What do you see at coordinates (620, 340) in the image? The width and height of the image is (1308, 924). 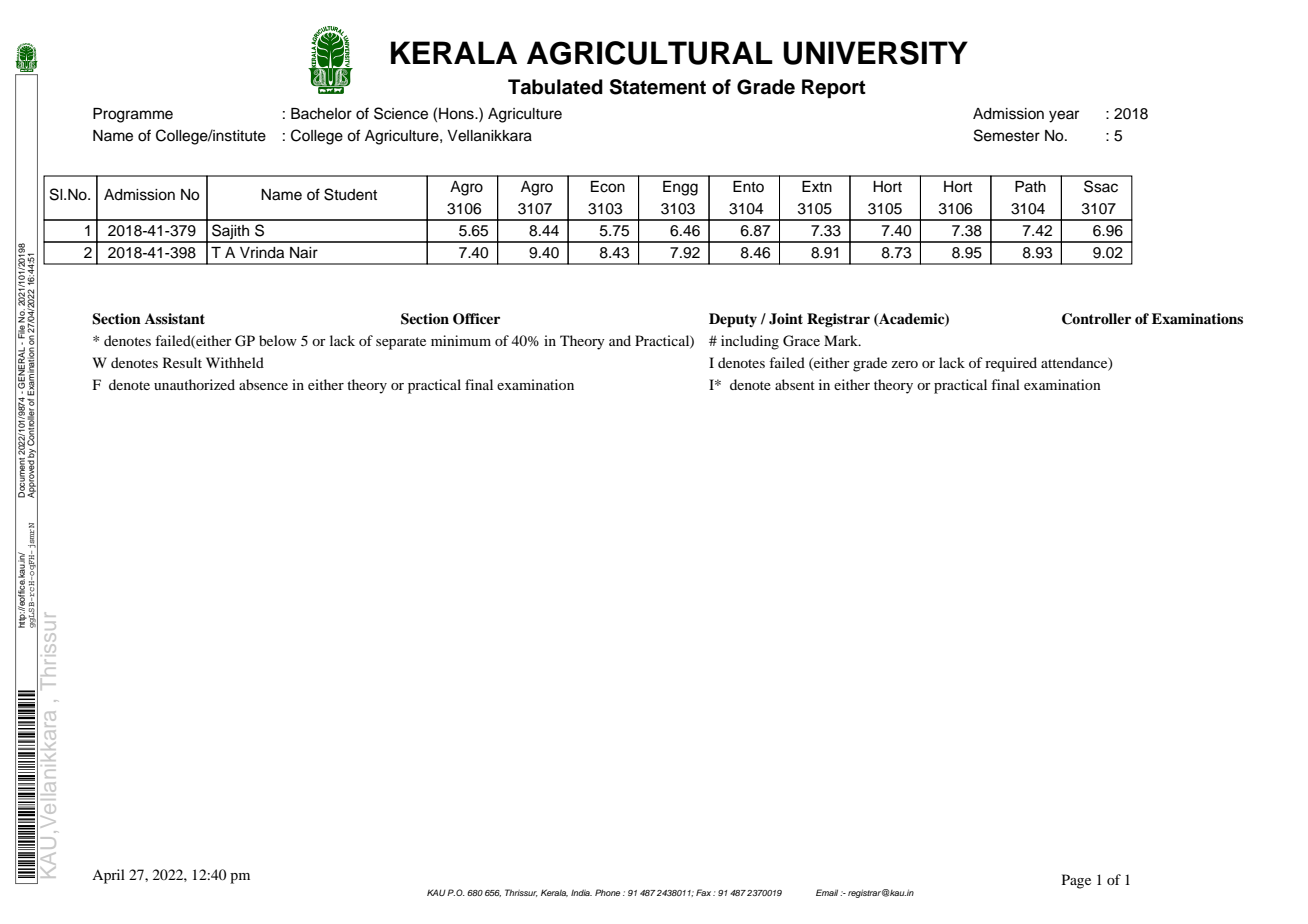 I see `and` at bounding box center [620, 340].
